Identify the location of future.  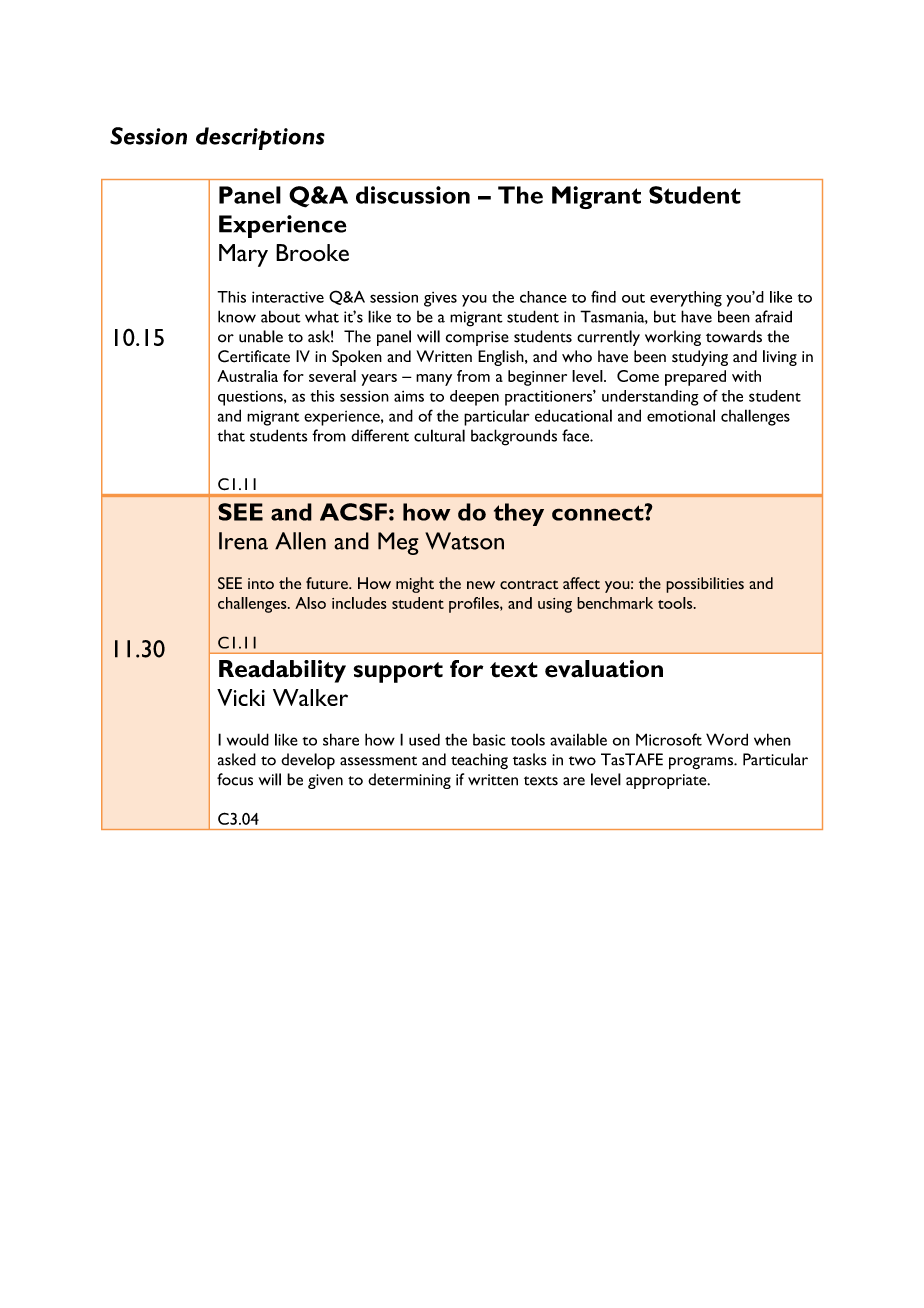
(328, 583).
